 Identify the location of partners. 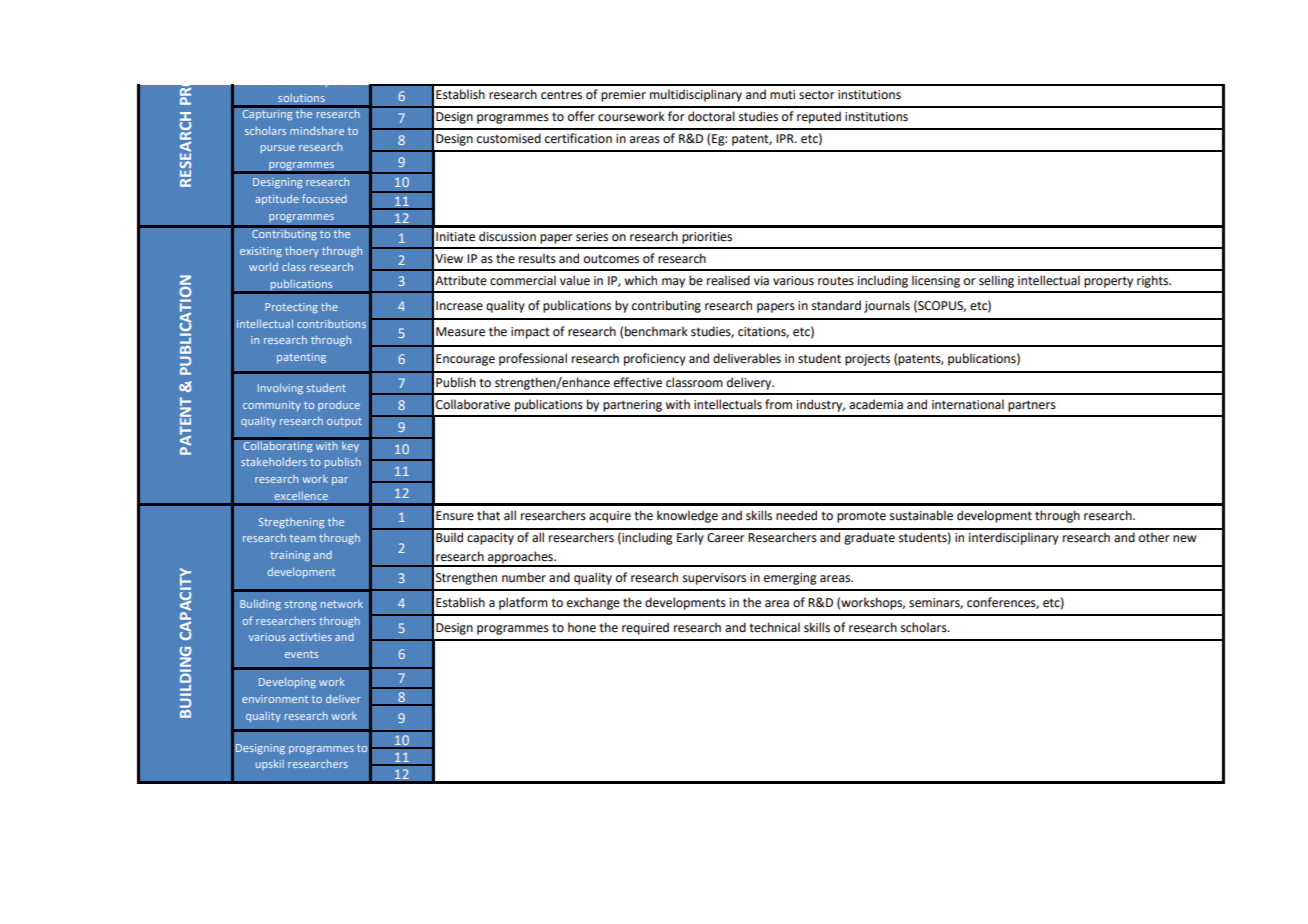
(1032, 406).
